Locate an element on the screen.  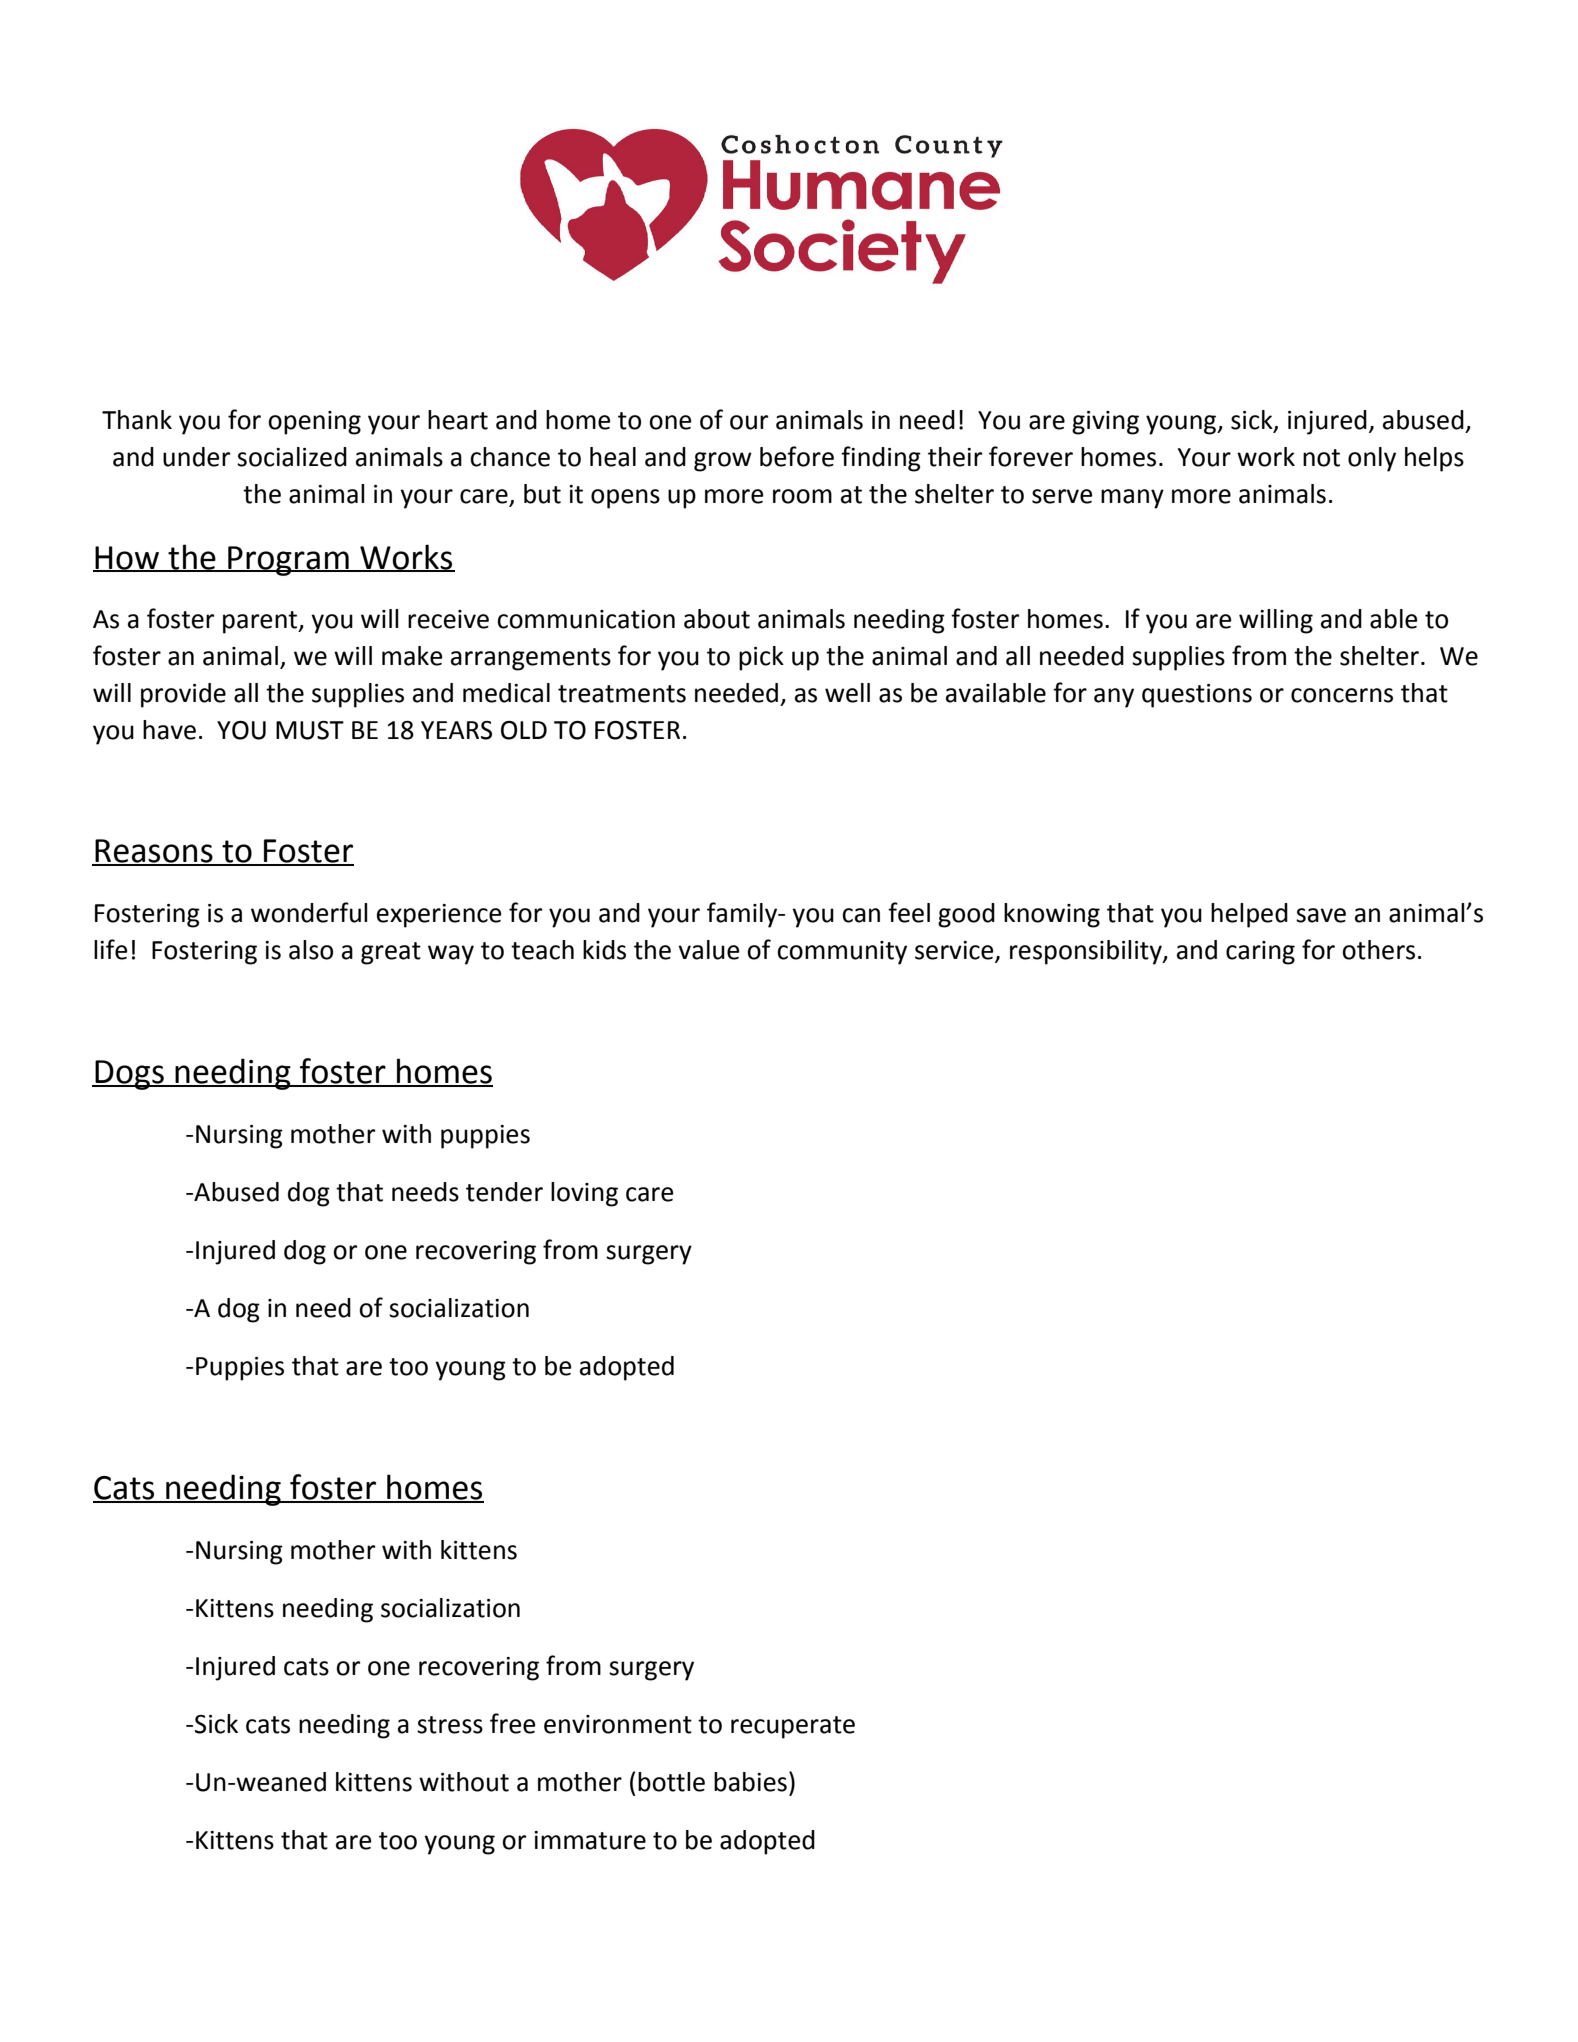
babies is located at coordinates (750, 1782).
